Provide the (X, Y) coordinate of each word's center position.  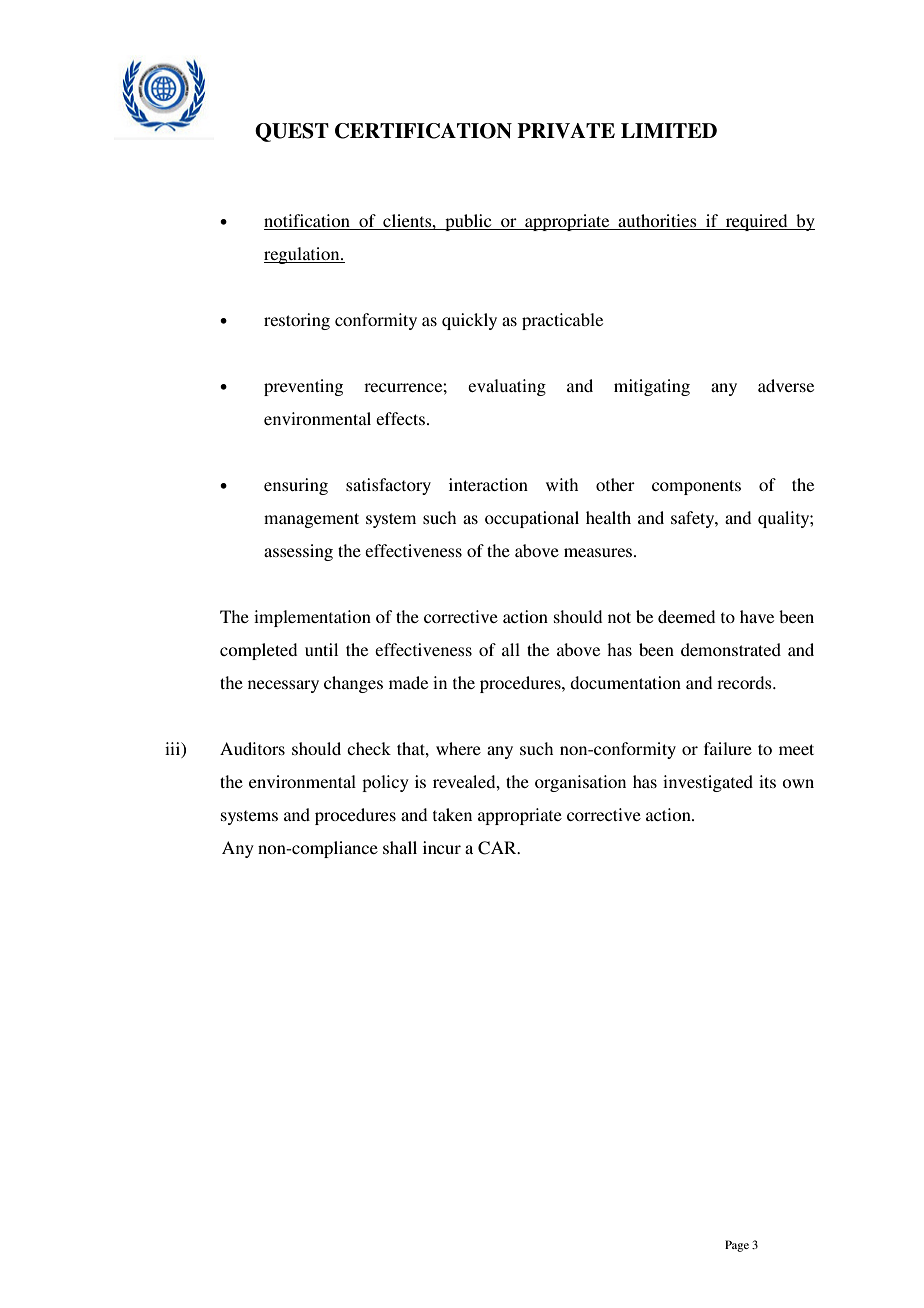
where (458, 748)
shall (400, 847)
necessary (283, 686)
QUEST (292, 132)
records (745, 682)
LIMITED (669, 130)
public (468, 222)
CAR (498, 848)
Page (737, 1246)
